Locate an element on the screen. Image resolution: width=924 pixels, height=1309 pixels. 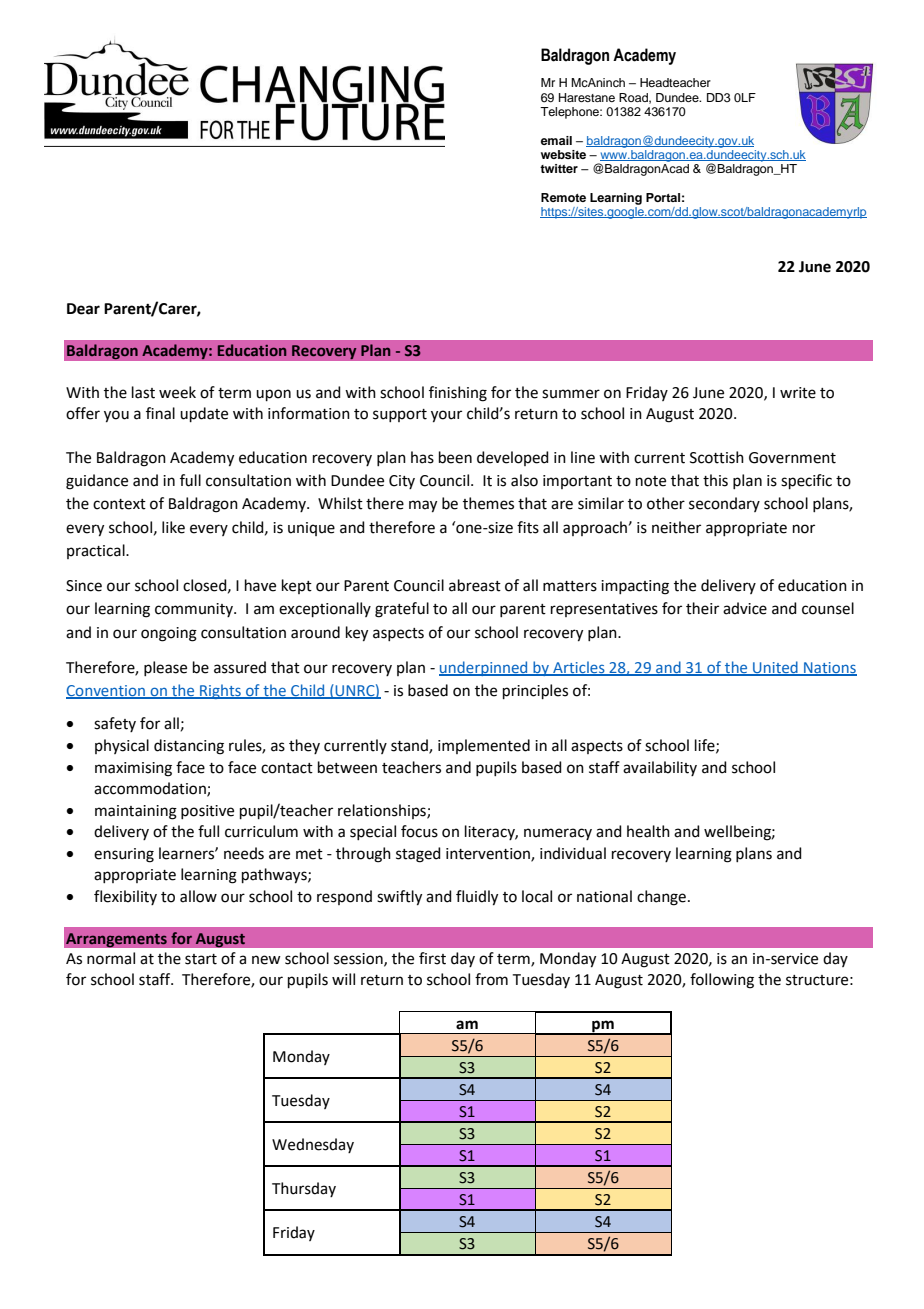
United is located at coordinates (775, 668).
